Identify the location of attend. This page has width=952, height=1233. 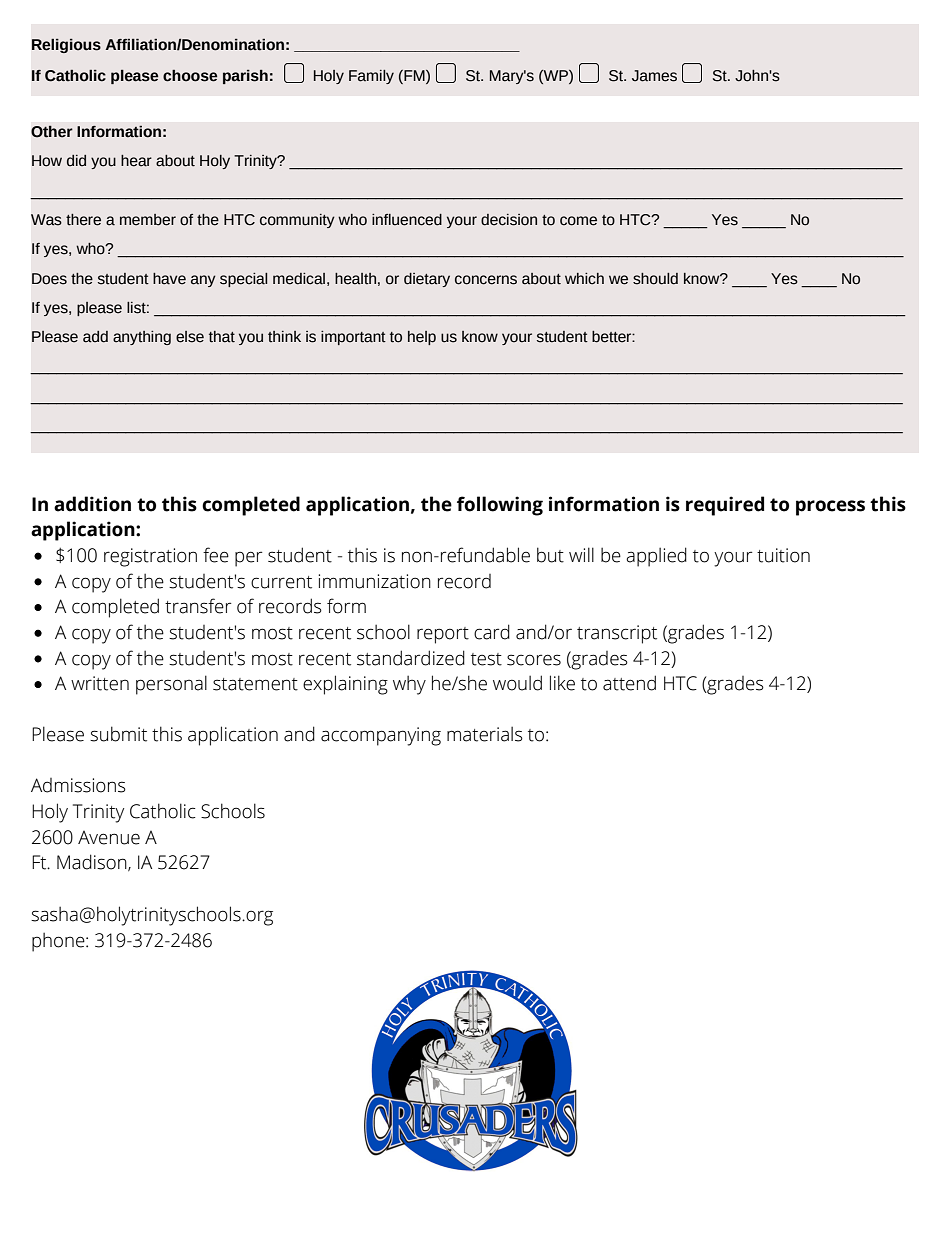
(629, 683).
